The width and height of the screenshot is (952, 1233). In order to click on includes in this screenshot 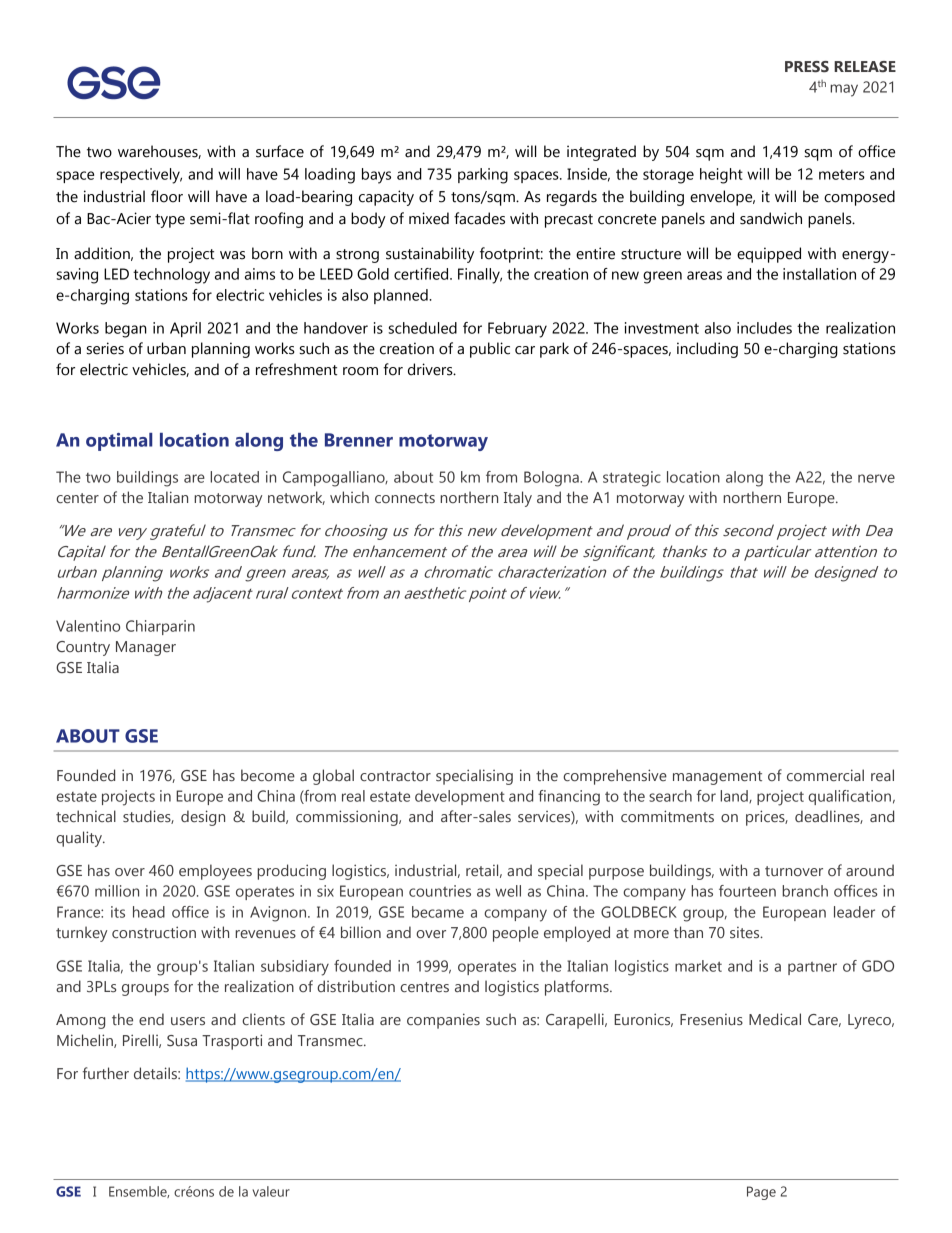, I will do `click(764, 328)`.
